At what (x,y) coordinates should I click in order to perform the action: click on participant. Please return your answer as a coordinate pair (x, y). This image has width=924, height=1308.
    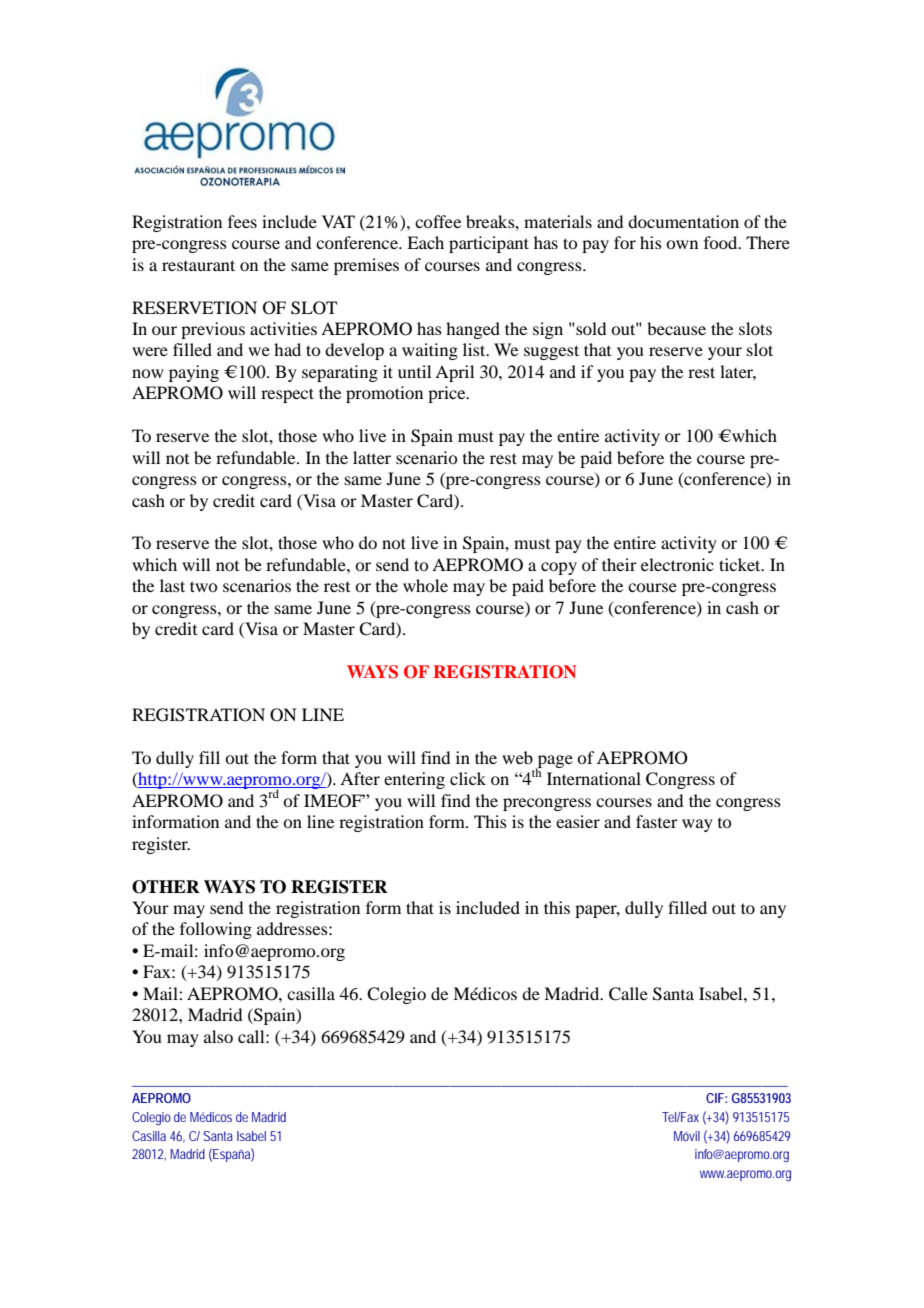
    Looking at the image, I should click on (489, 244).
